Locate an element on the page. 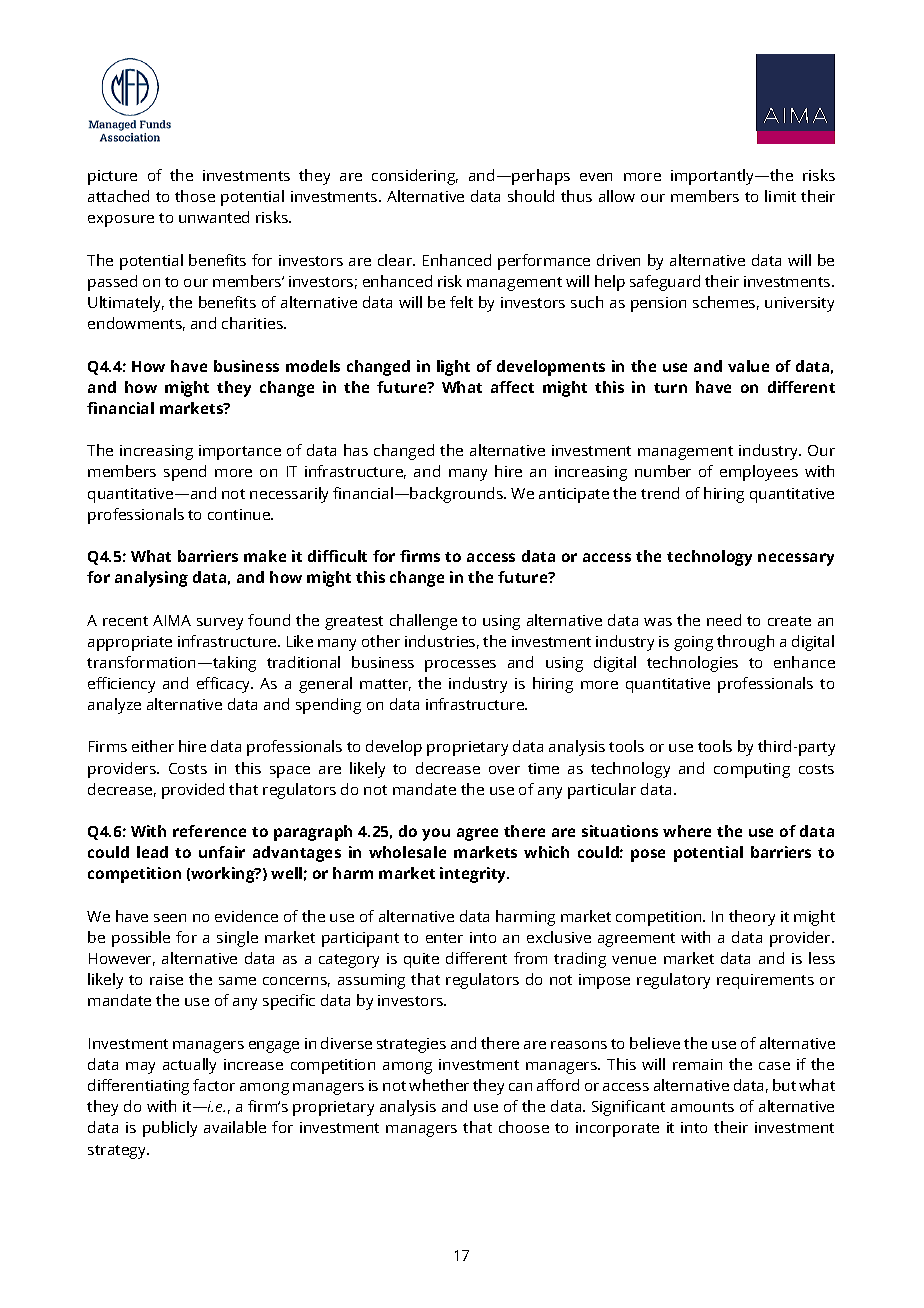  should is located at coordinates (531, 196).
